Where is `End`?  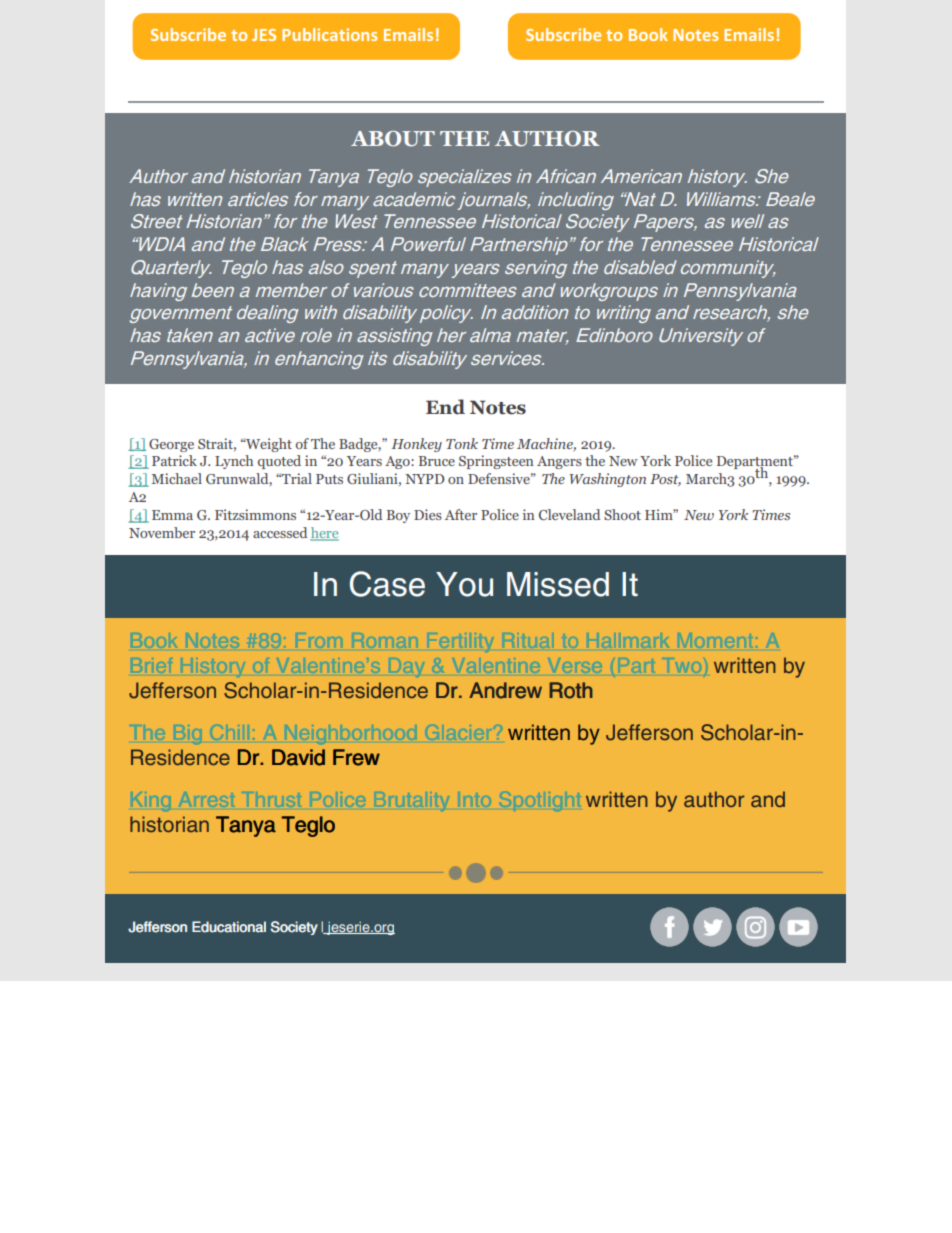 End is located at coordinates (445, 407).
